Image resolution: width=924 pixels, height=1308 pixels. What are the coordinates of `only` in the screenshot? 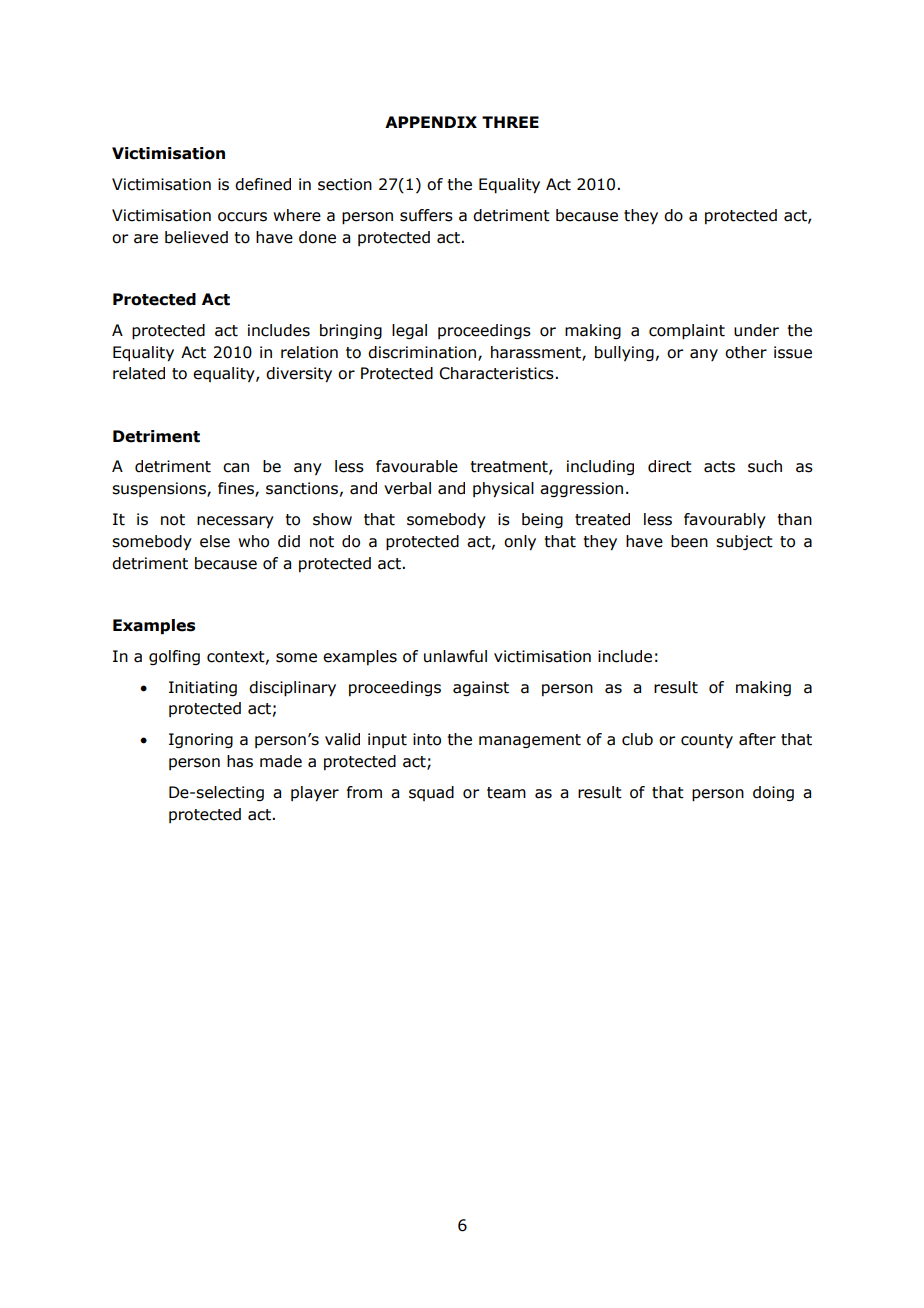 It's located at (520, 543).
